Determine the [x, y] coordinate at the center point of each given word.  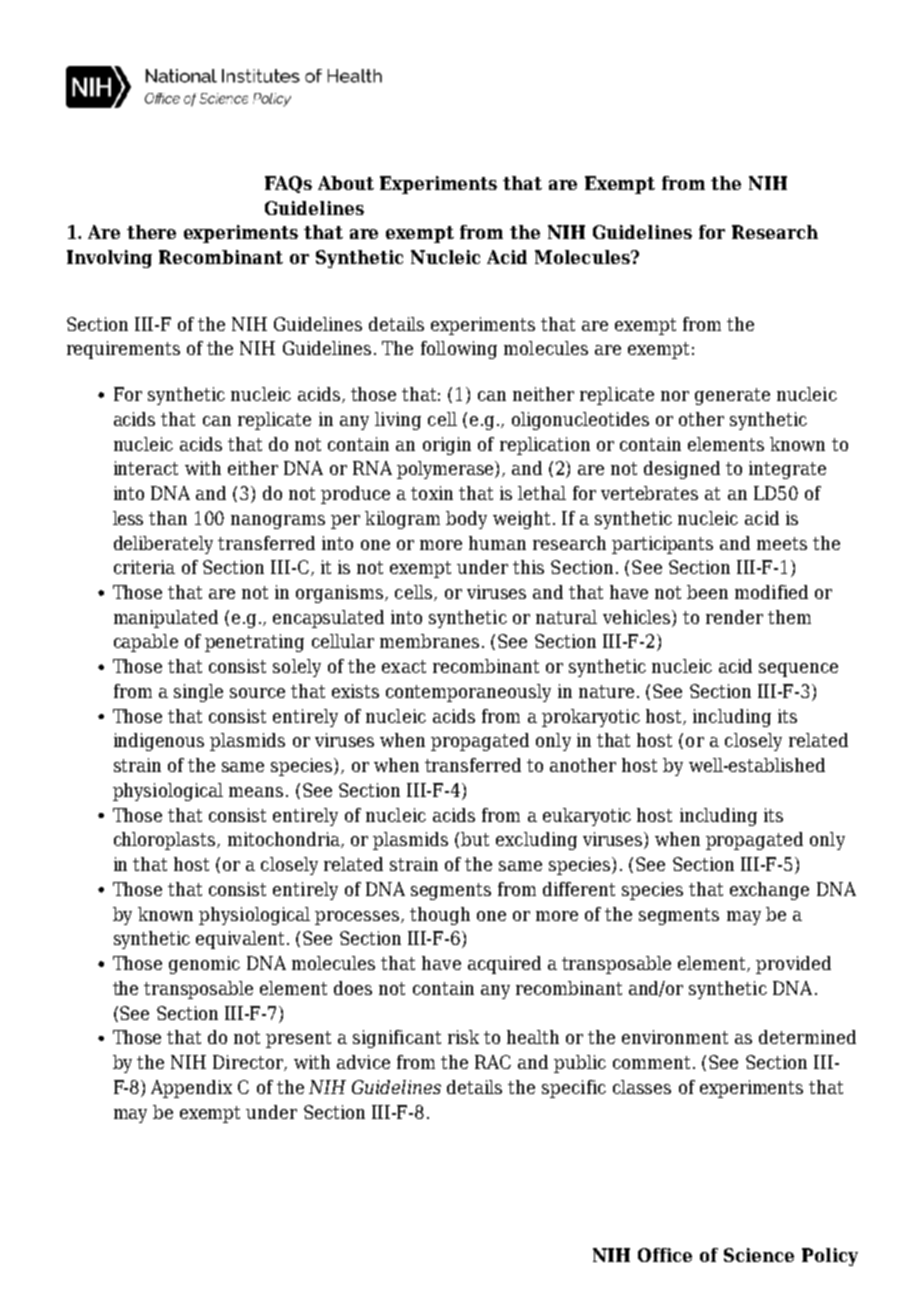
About [346, 183]
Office [665, 1255]
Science [759, 1255]
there [151, 232]
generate [732, 396]
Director [249, 1063]
